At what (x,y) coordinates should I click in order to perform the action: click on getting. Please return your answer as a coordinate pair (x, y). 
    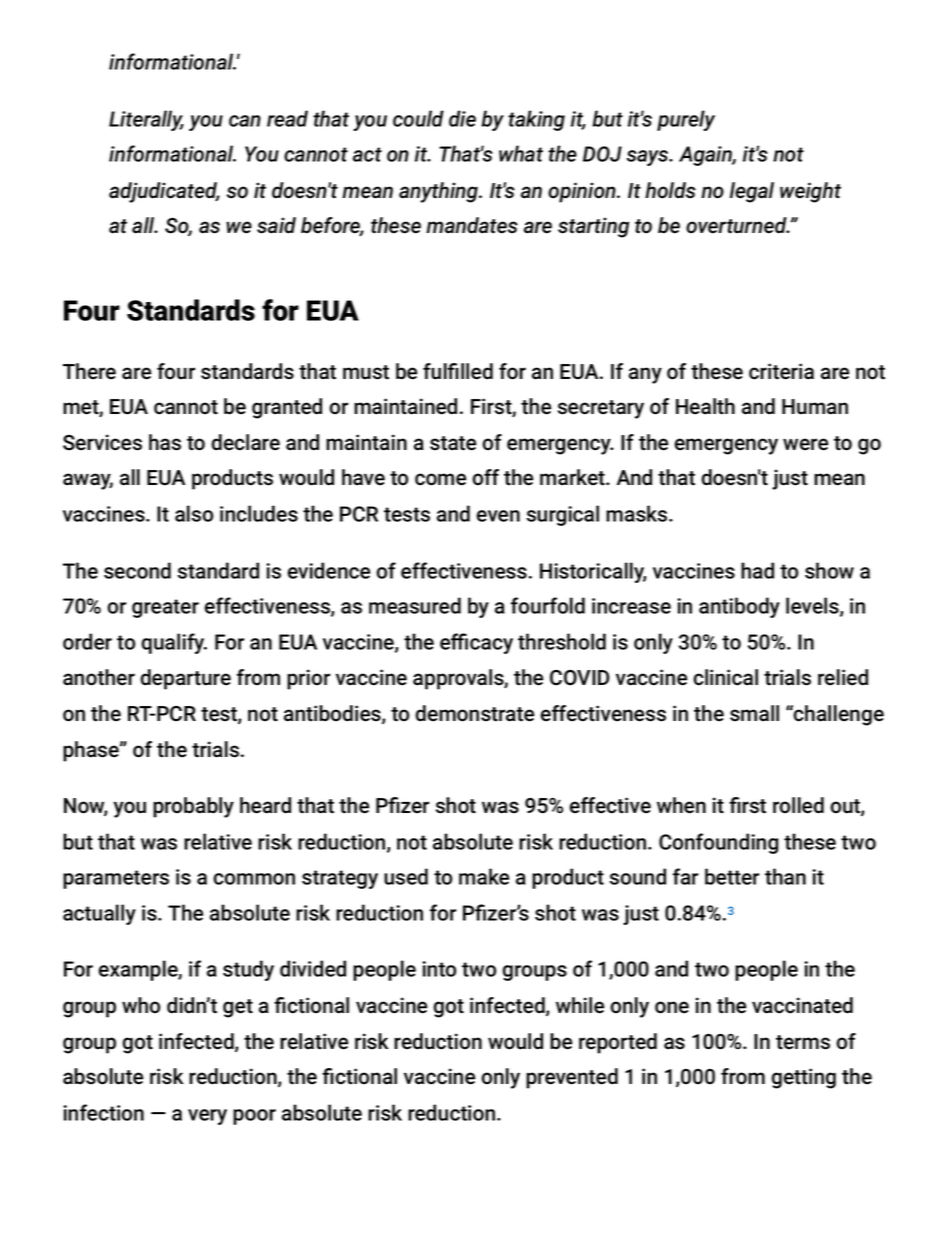
    Looking at the image, I should click on (804, 1078).
